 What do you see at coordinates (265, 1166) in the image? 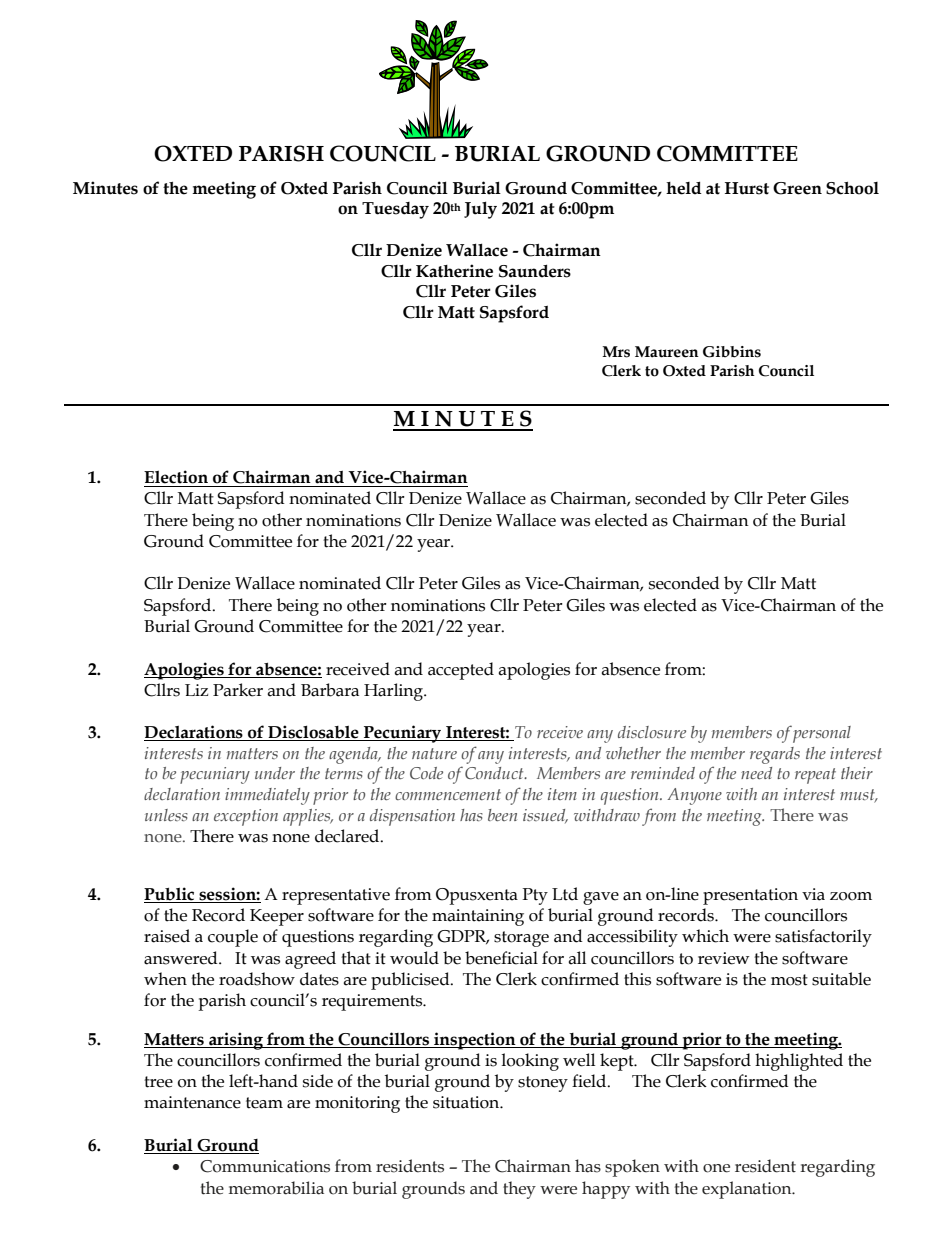
I see `Communications` at bounding box center [265, 1166].
